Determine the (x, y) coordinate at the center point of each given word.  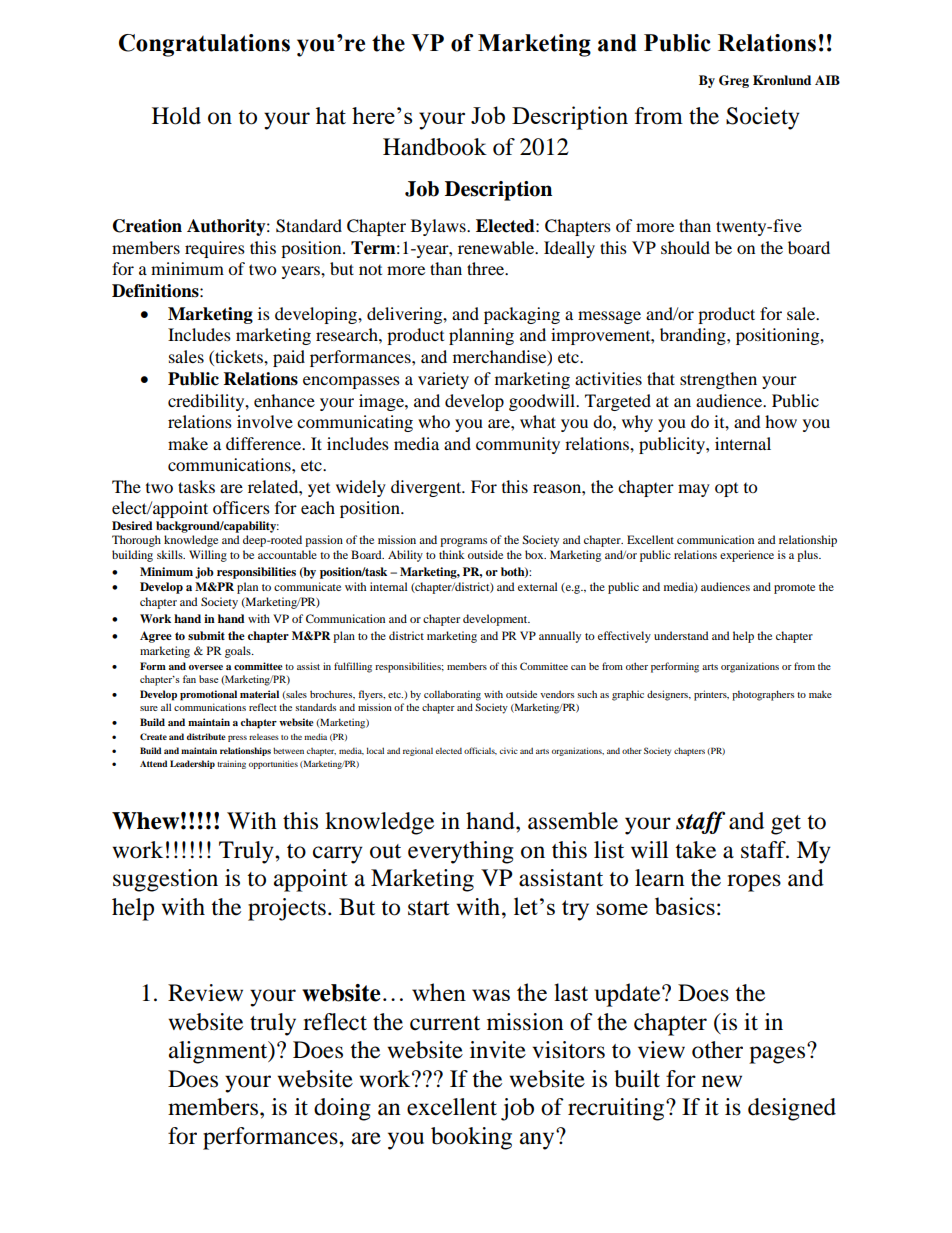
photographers (763, 695)
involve (265, 421)
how (781, 421)
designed (792, 1109)
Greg (734, 81)
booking (471, 1138)
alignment (219, 1052)
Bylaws (439, 227)
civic (509, 751)
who (434, 421)
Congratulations (204, 45)
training (231, 764)
